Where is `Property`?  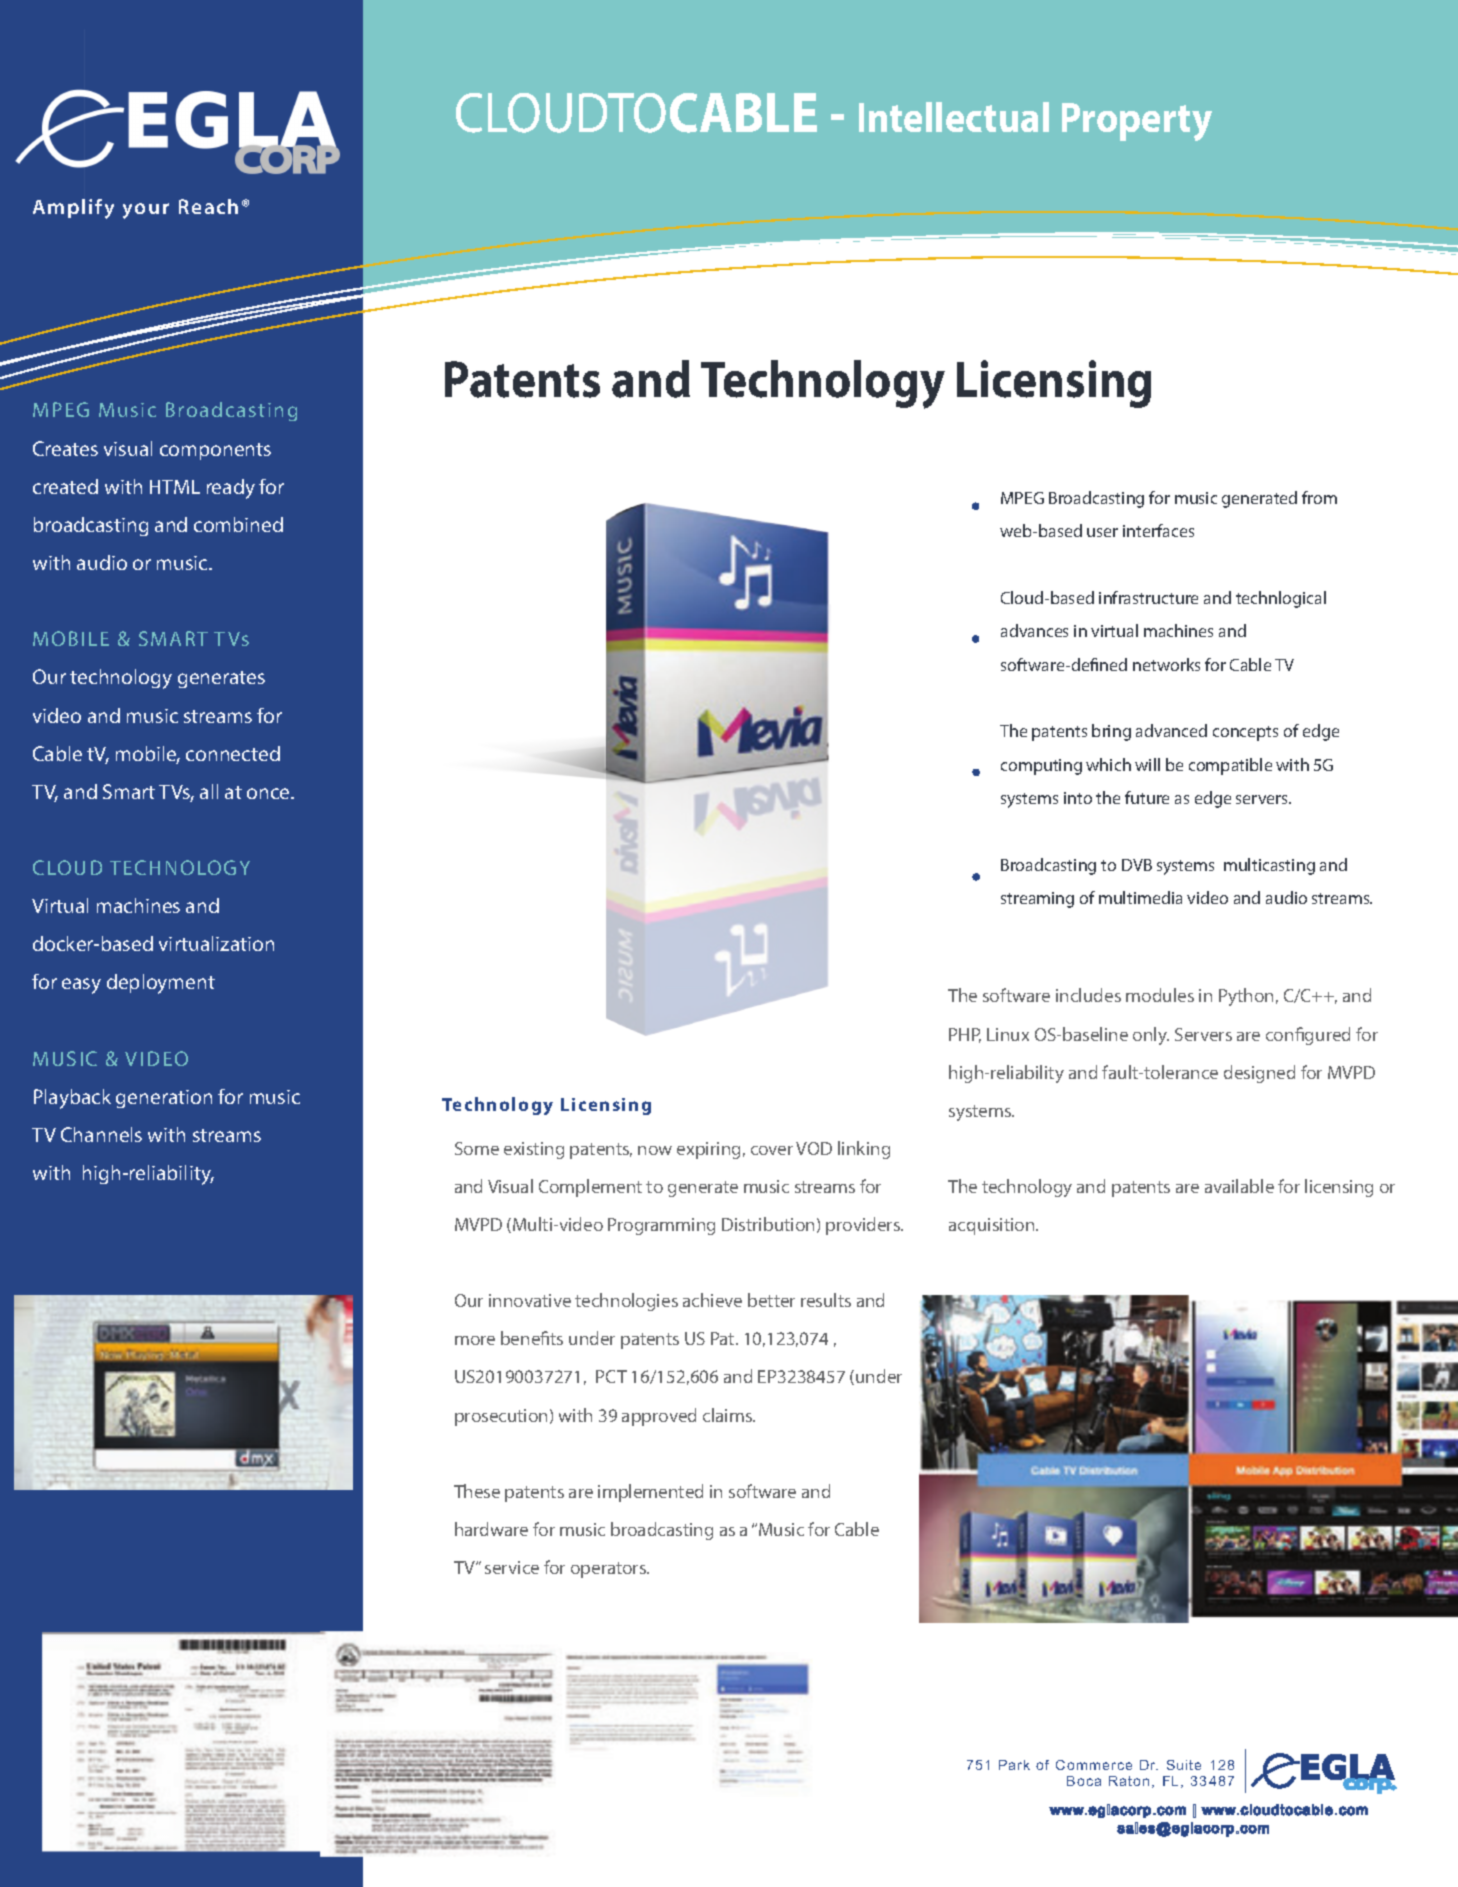
Property is located at coordinates (1137, 122).
